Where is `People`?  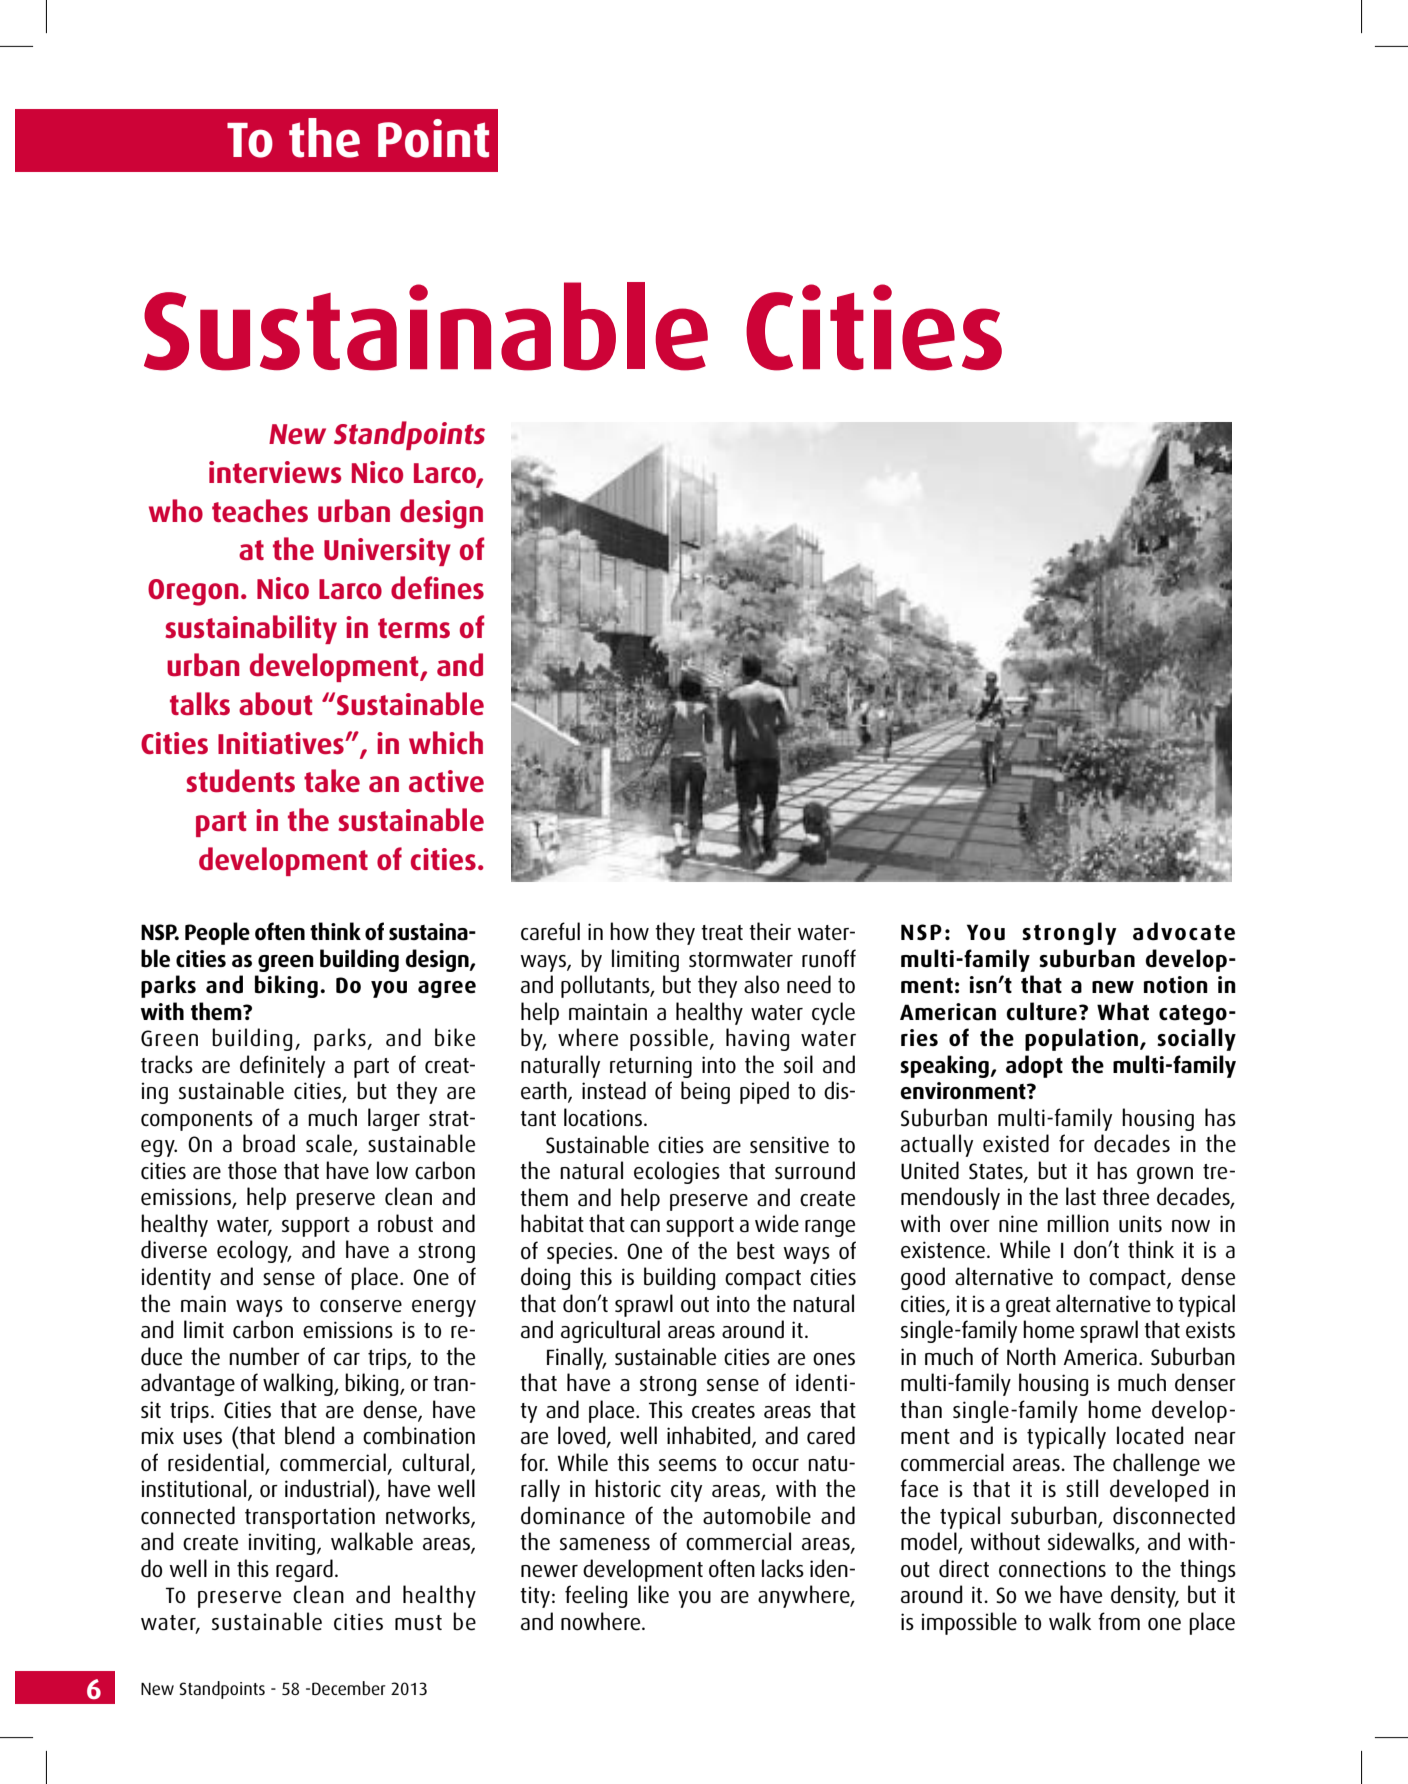 People is located at coordinates (217, 933).
